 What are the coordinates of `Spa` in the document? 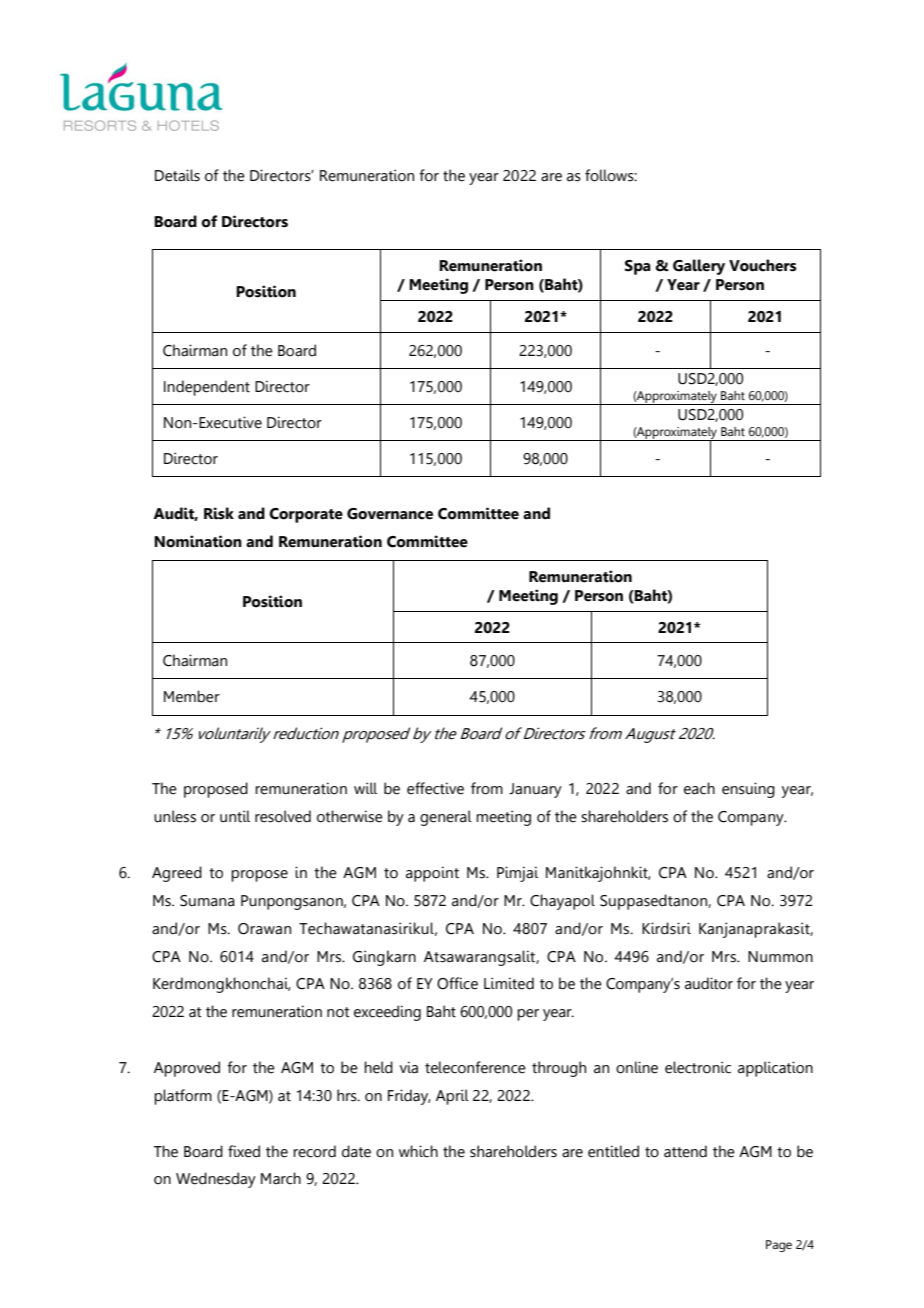 It's located at (638, 267).
